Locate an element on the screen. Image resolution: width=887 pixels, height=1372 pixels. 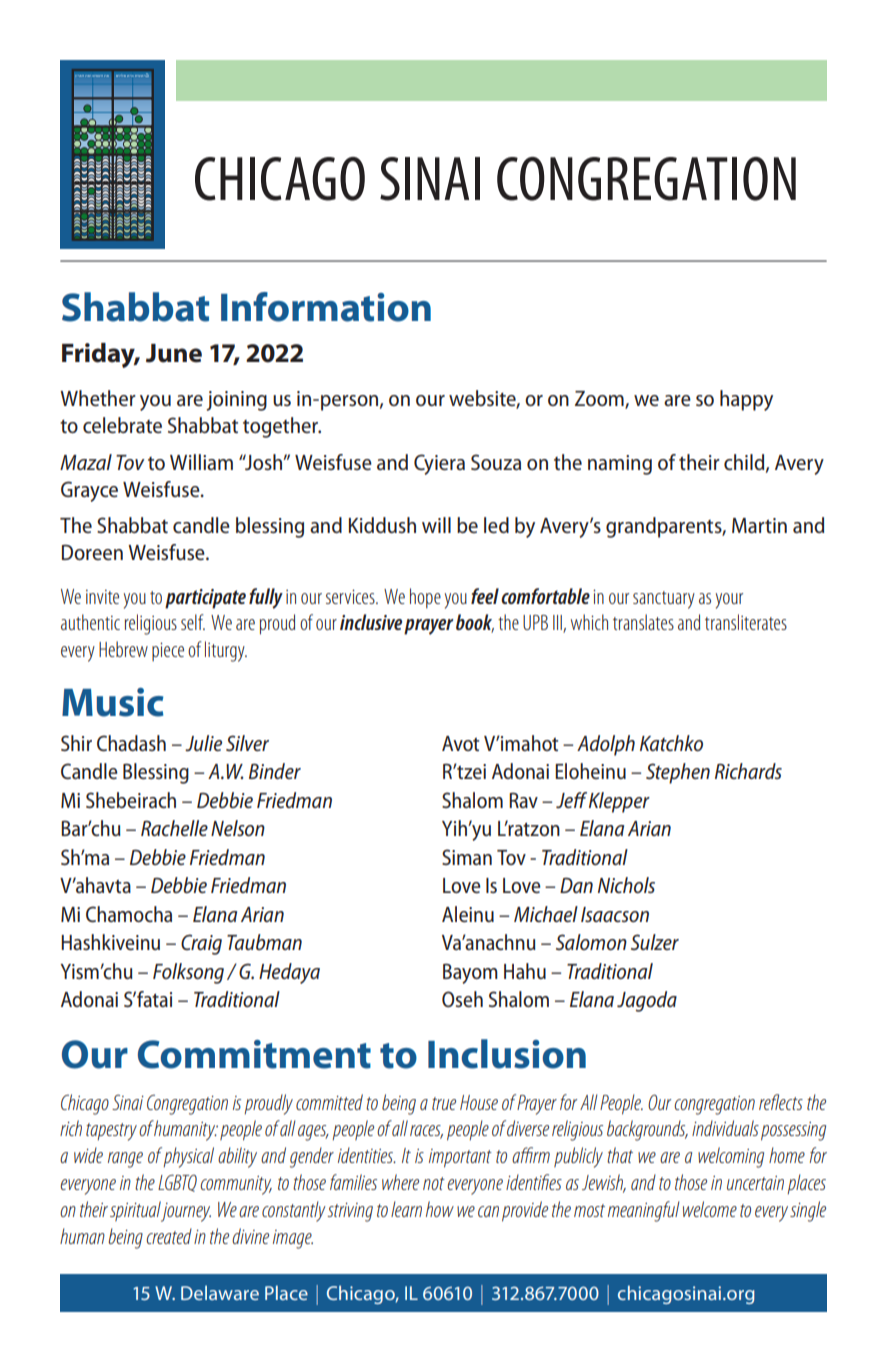
June is located at coordinates (174, 353).
